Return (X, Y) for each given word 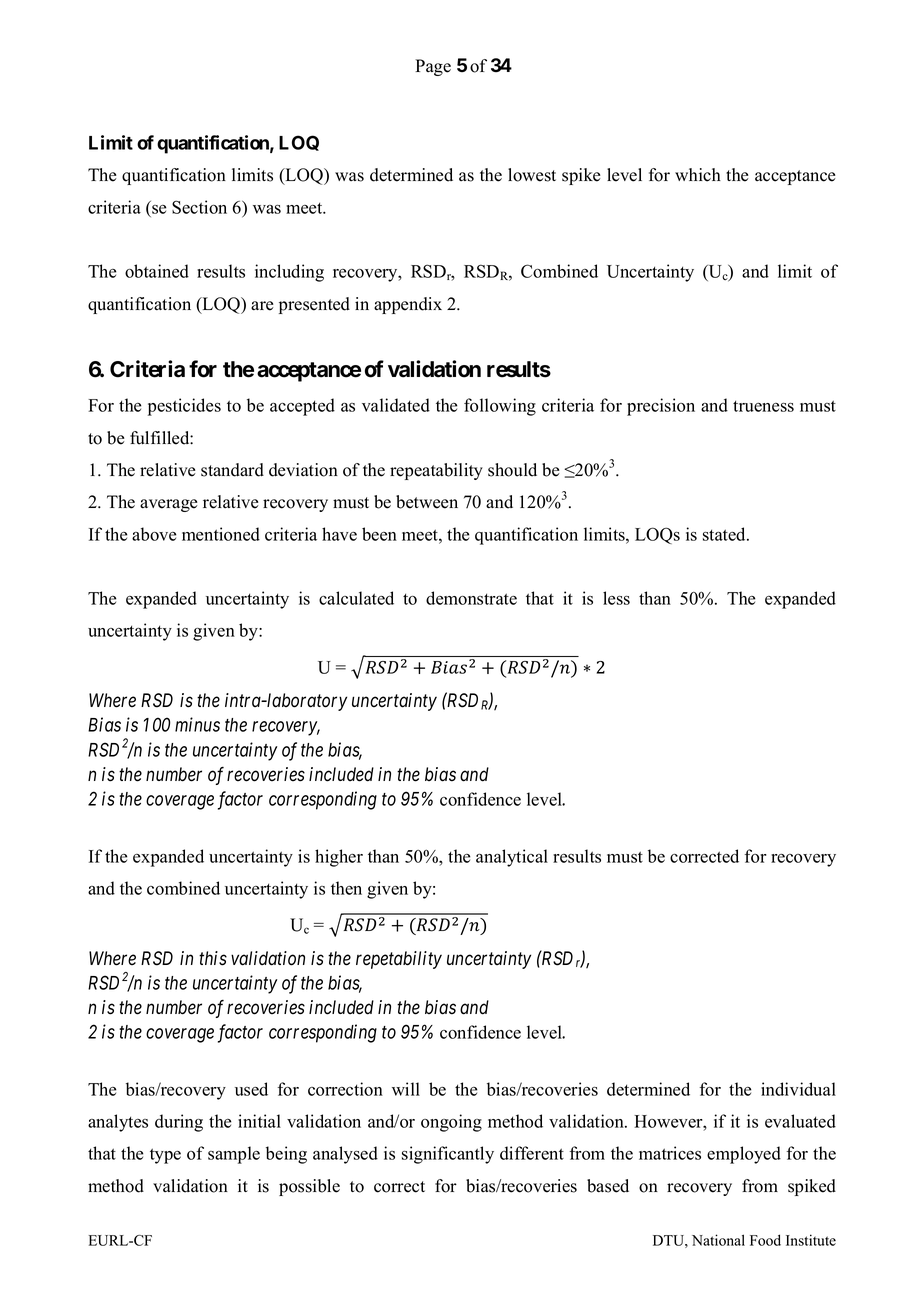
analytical (512, 858)
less (616, 598)
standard (232, 470)
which (698, 175)
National (718, 1240)
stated (725, 534)
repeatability (436, 471)
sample (234, 1155)
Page (433, 67)
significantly (448, 1155)
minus (197, 724)
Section (199, 207)
